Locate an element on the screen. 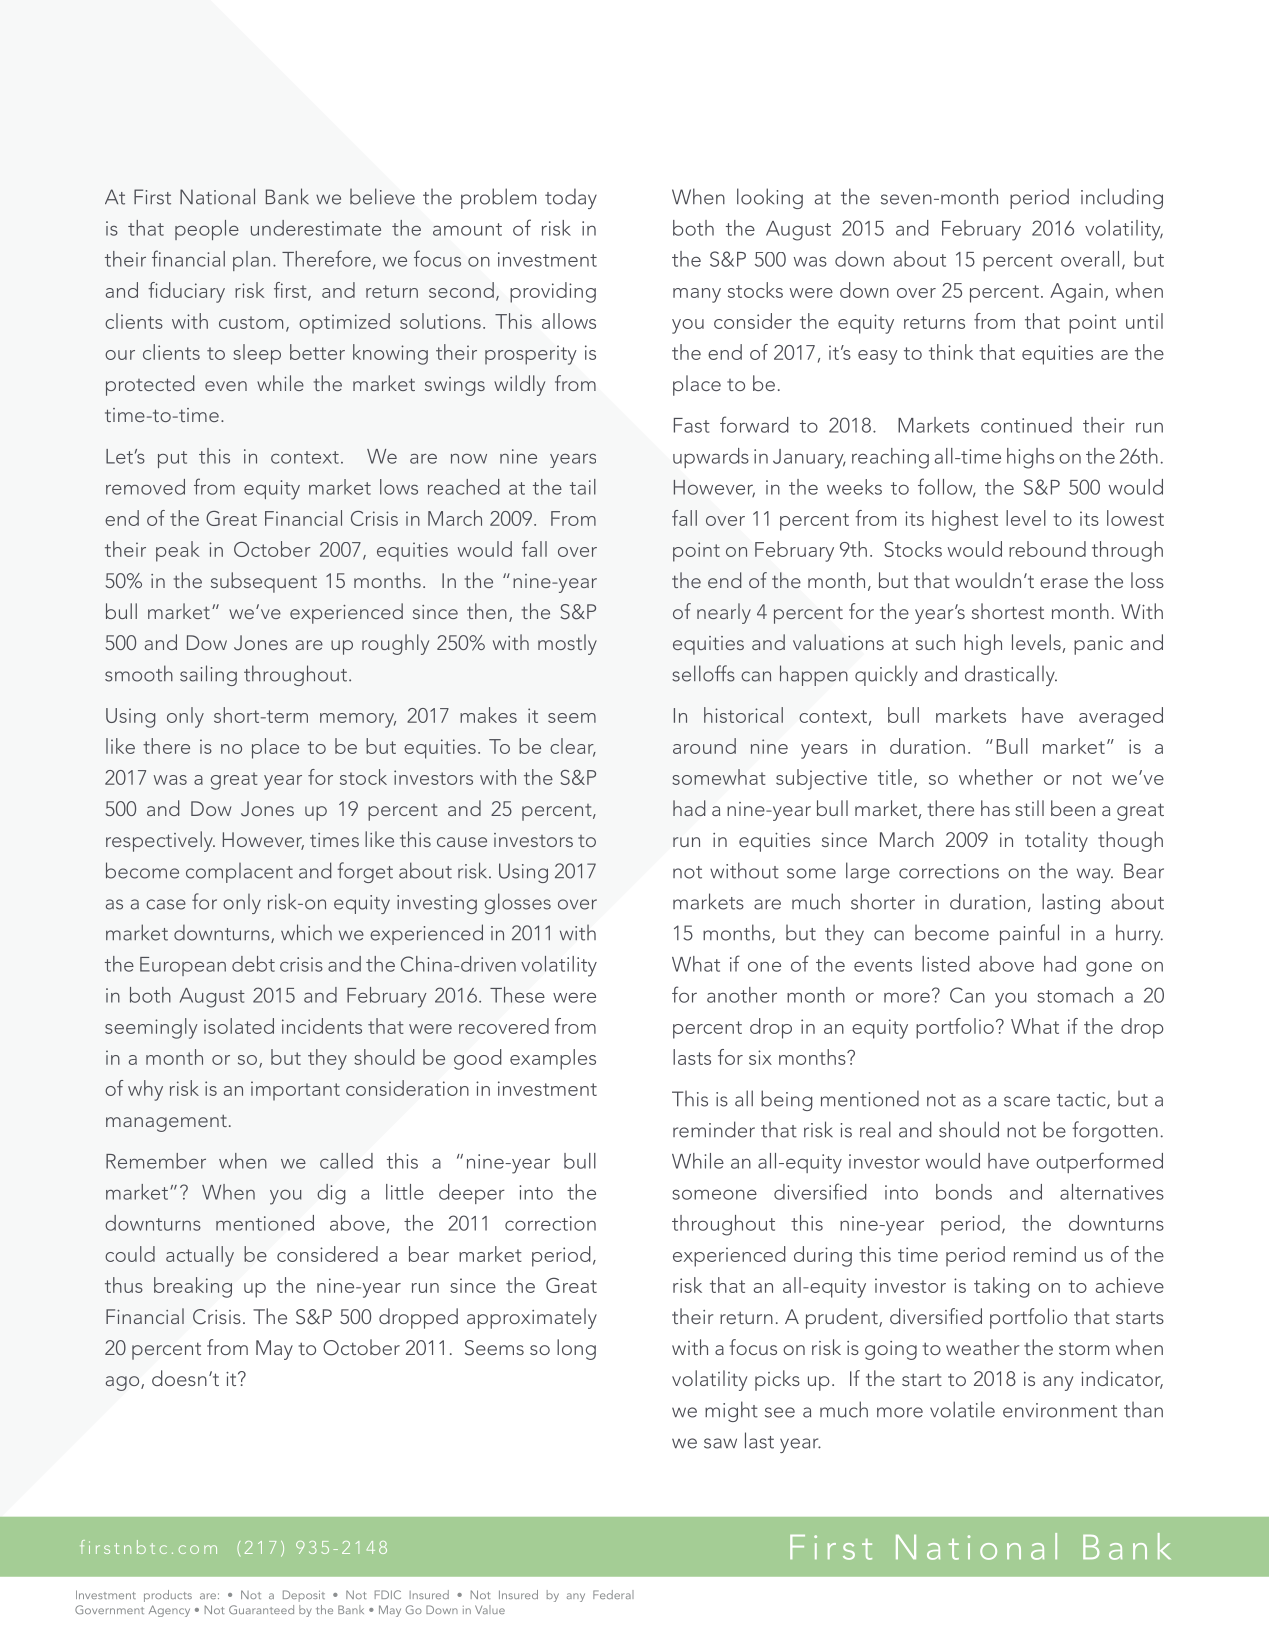 Image resolution: width=1269 pixels, height=1642 pixels. painful is located at coordinates (1029, 934).
